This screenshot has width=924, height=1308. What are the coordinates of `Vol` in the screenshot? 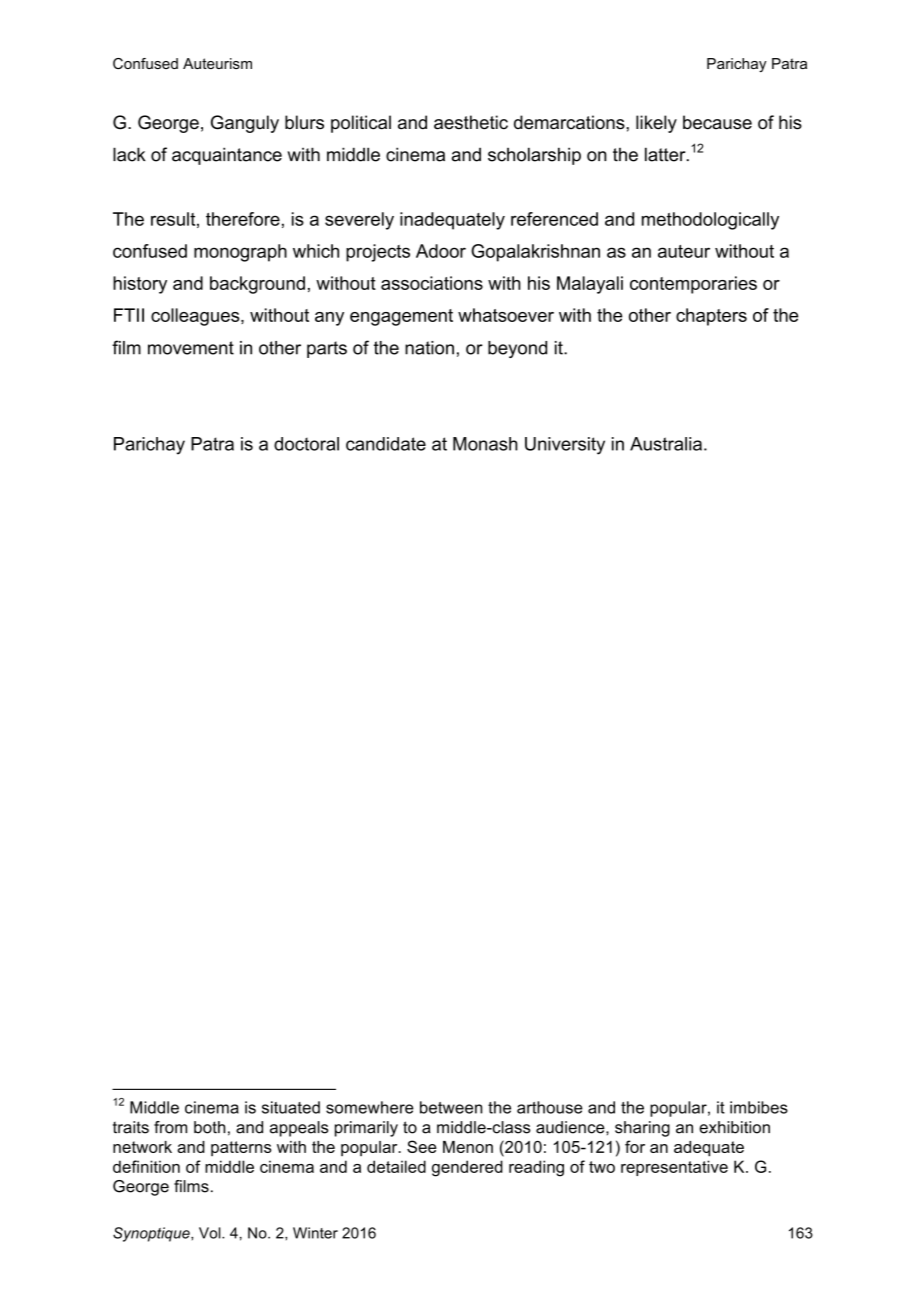 It's located at (211, 1233).
